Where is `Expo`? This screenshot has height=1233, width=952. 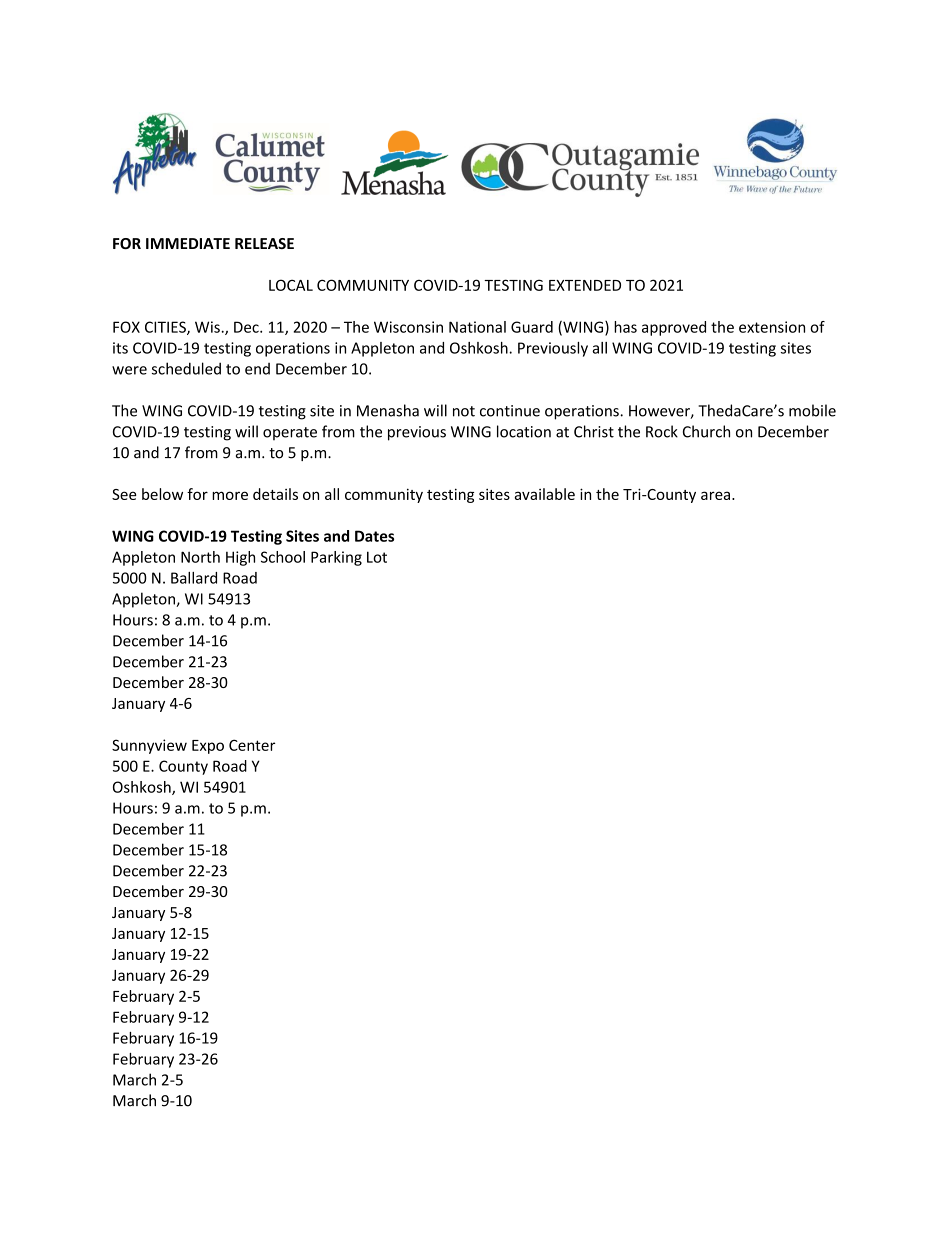 Expo is located at coordinates (208, 747).
